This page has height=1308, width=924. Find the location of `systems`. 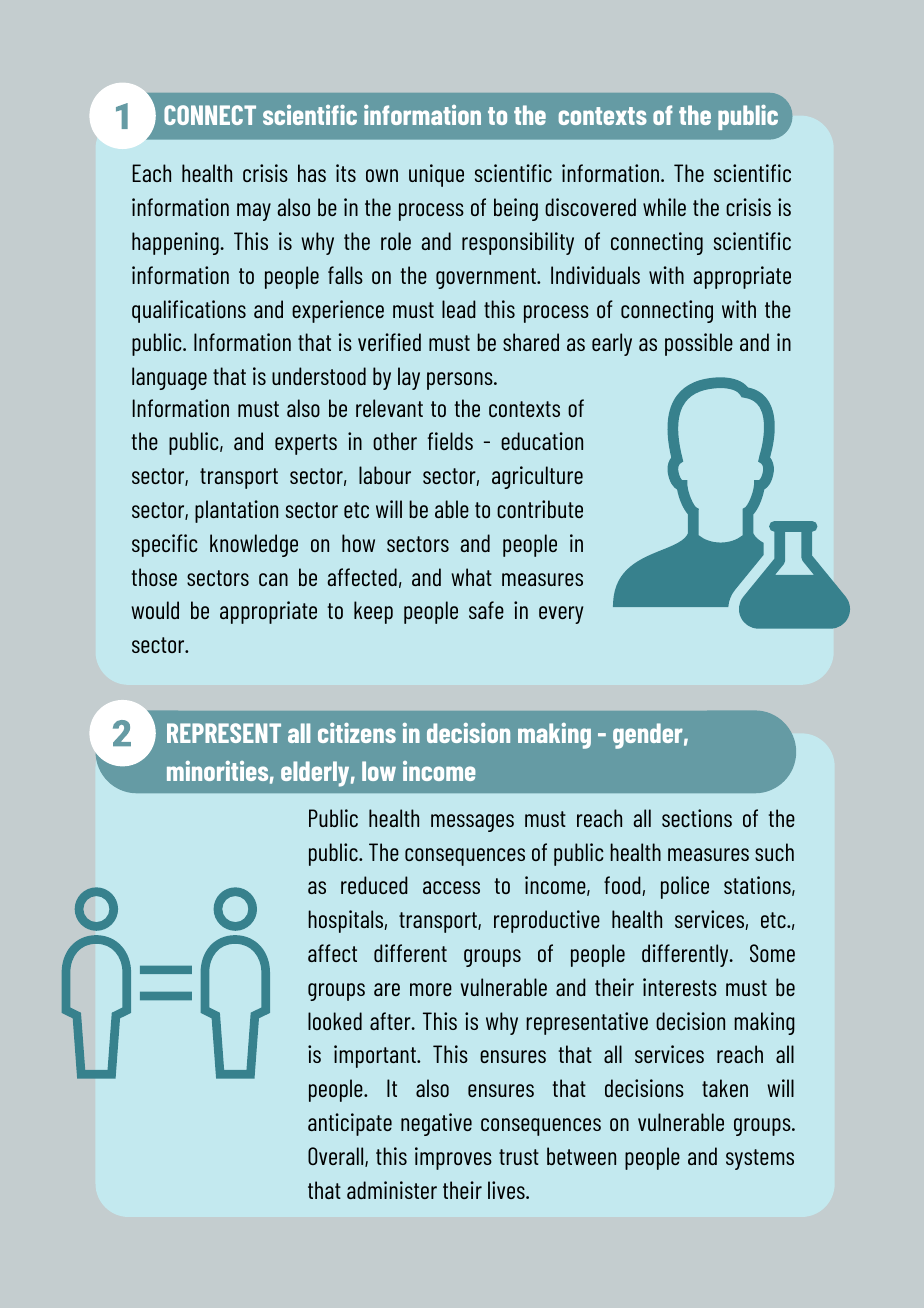

systems is located at coordinates (760, 1159).
